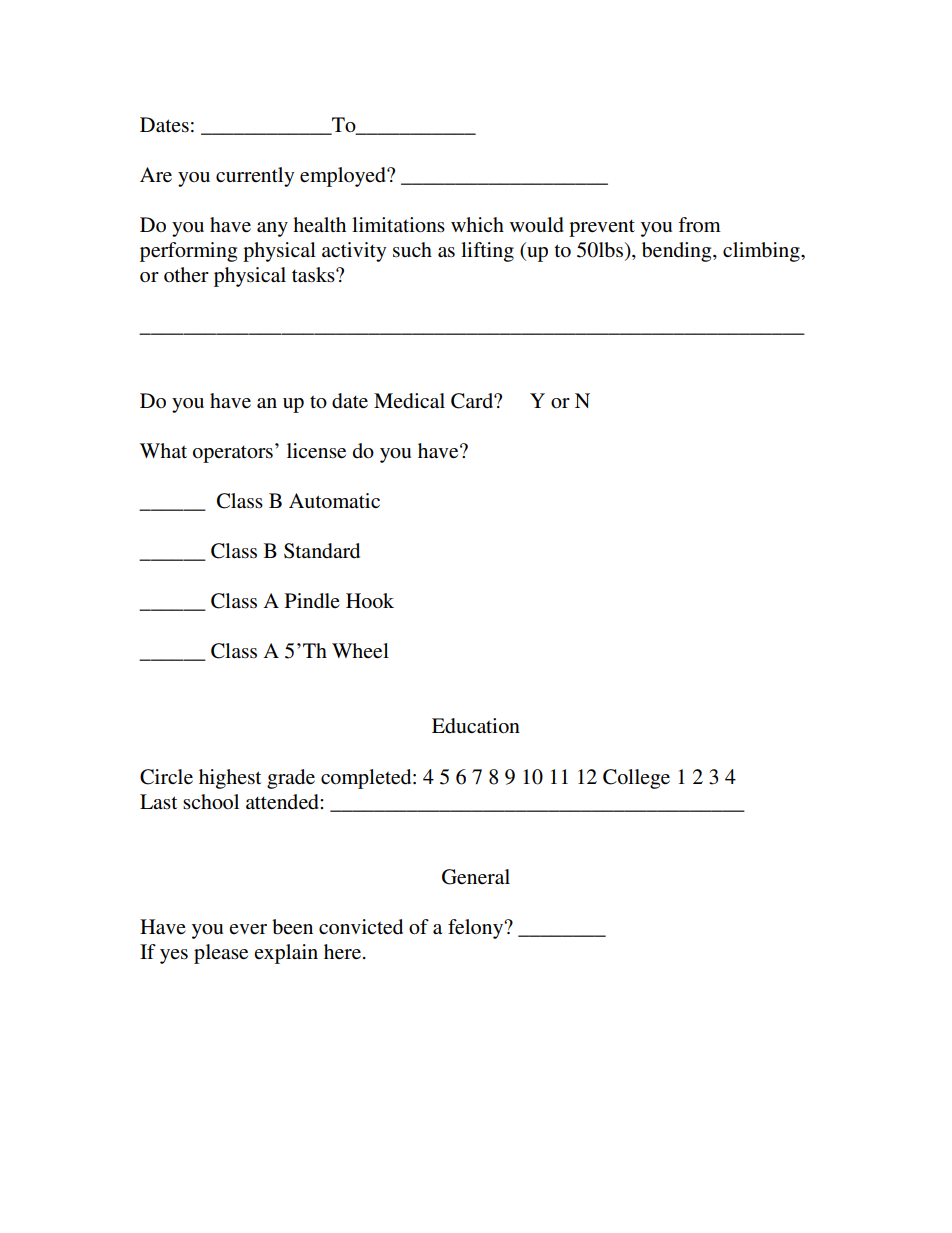 The height and width of the page is (1233, 952). What do you see at coordinates (699, 224) in the page?
I see `from` at bounding box center [699, 224].
